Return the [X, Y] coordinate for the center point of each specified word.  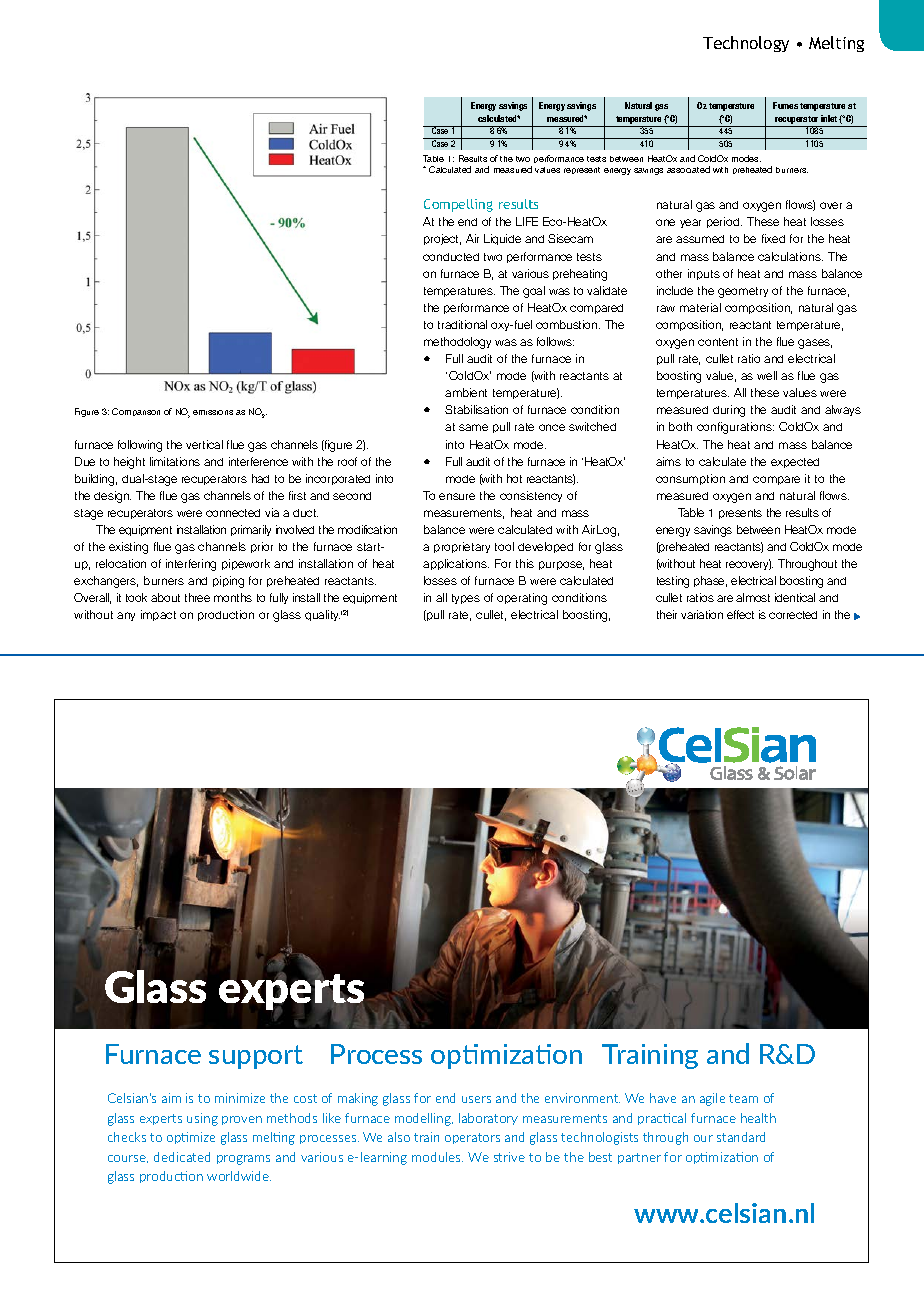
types [466, 599]
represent [582, 170]
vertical [204, 444]
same [473, 427]
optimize [191, 1138]
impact [158, 615]
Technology [746, 44]
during [729, 411]
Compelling [458, 205]
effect [740, 614]
